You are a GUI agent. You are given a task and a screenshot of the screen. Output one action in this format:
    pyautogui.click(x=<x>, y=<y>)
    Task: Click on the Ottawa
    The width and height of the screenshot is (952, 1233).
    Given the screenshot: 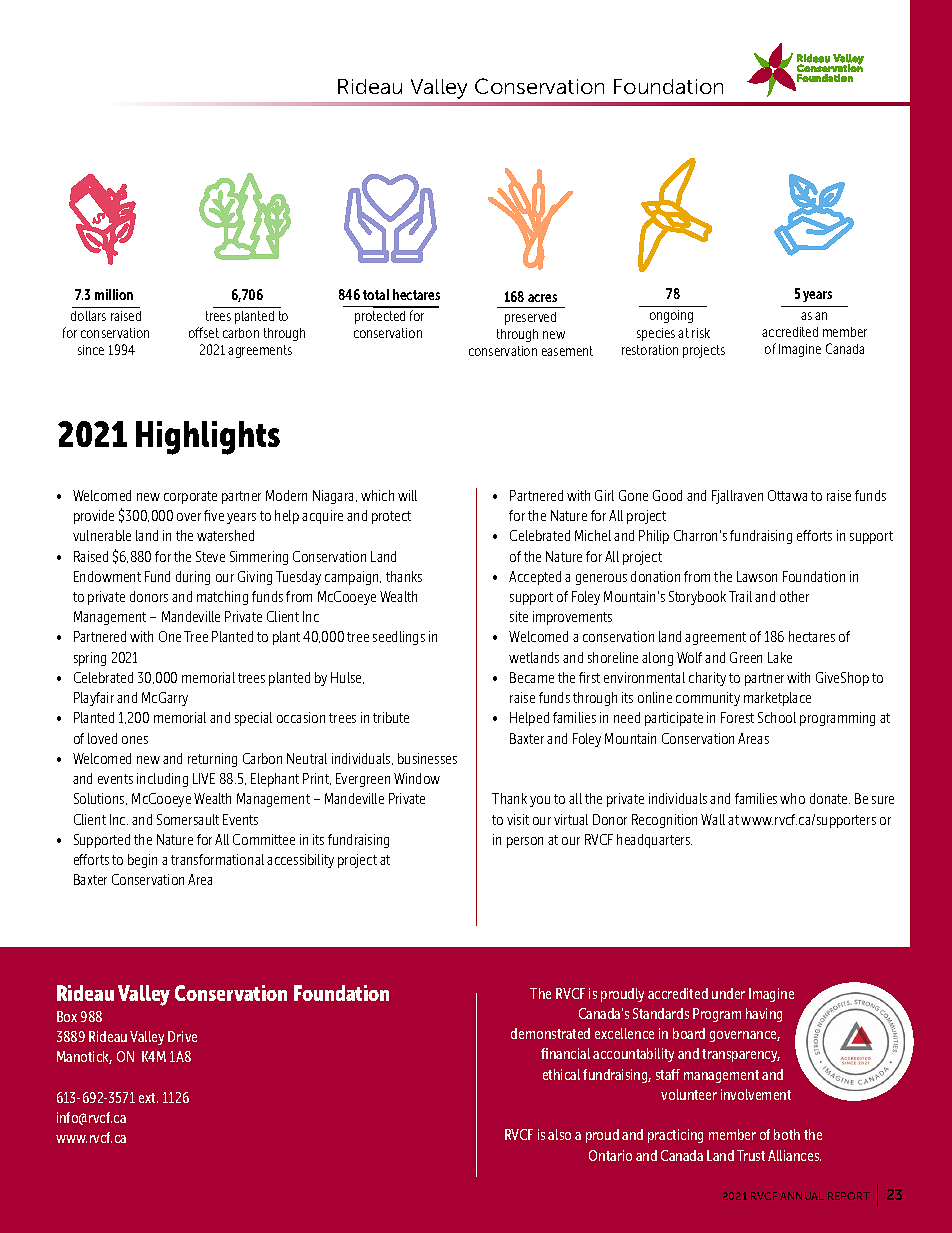 What is the action you would take?
    pyautogui.click(x=787, y=495)
